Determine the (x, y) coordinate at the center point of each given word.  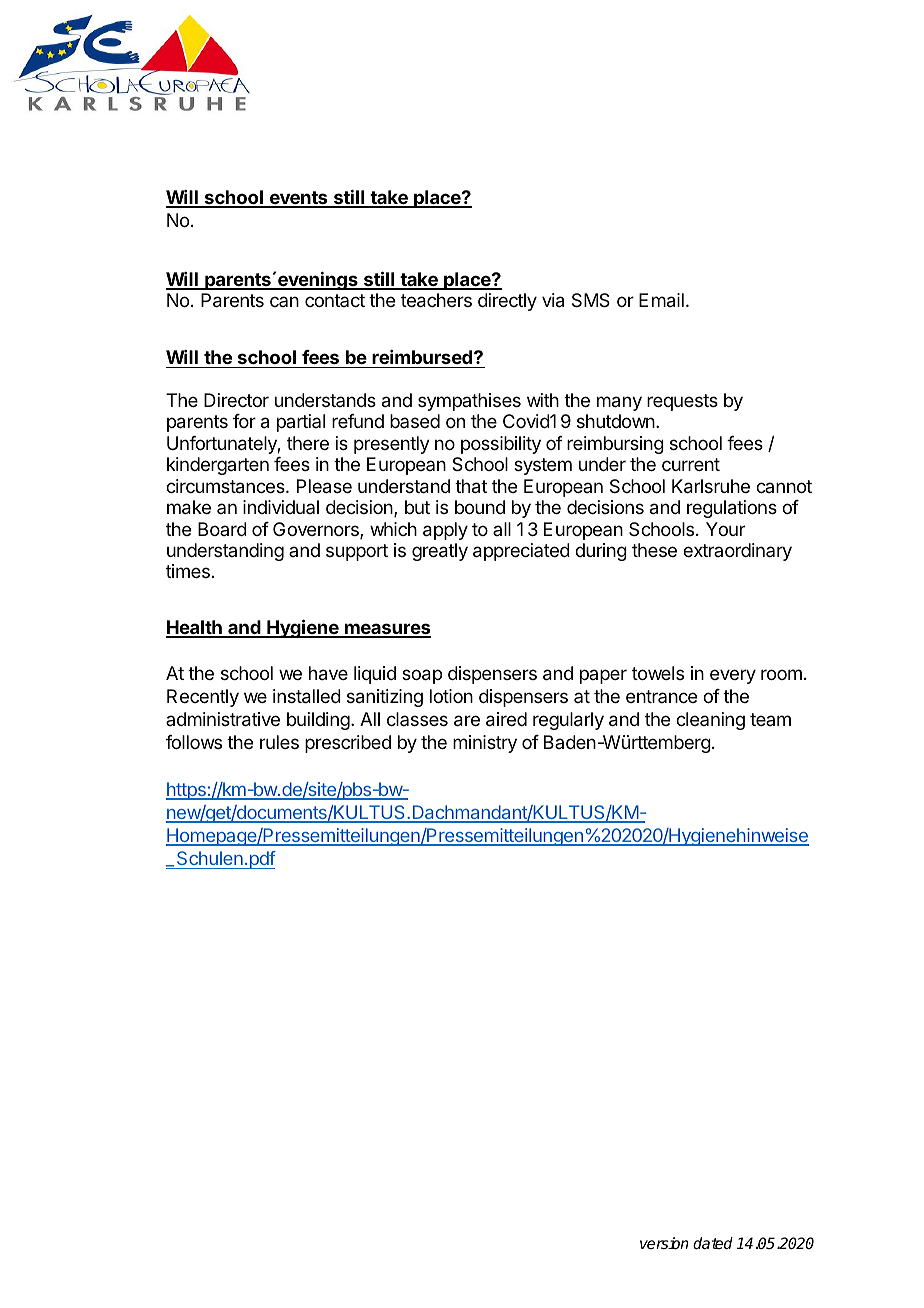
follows (194, 742)
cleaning (710, 721)
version (664, 1243)
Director (236, 400)
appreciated (521, 552)
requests (682, 402)
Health (195, 628)
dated (713, 1243)
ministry (485, 744)
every (733, 676)
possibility (501, 445)
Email (661, 300)
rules (279, 742)
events (298, 199)
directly (507, 302)
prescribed (348, 744)
